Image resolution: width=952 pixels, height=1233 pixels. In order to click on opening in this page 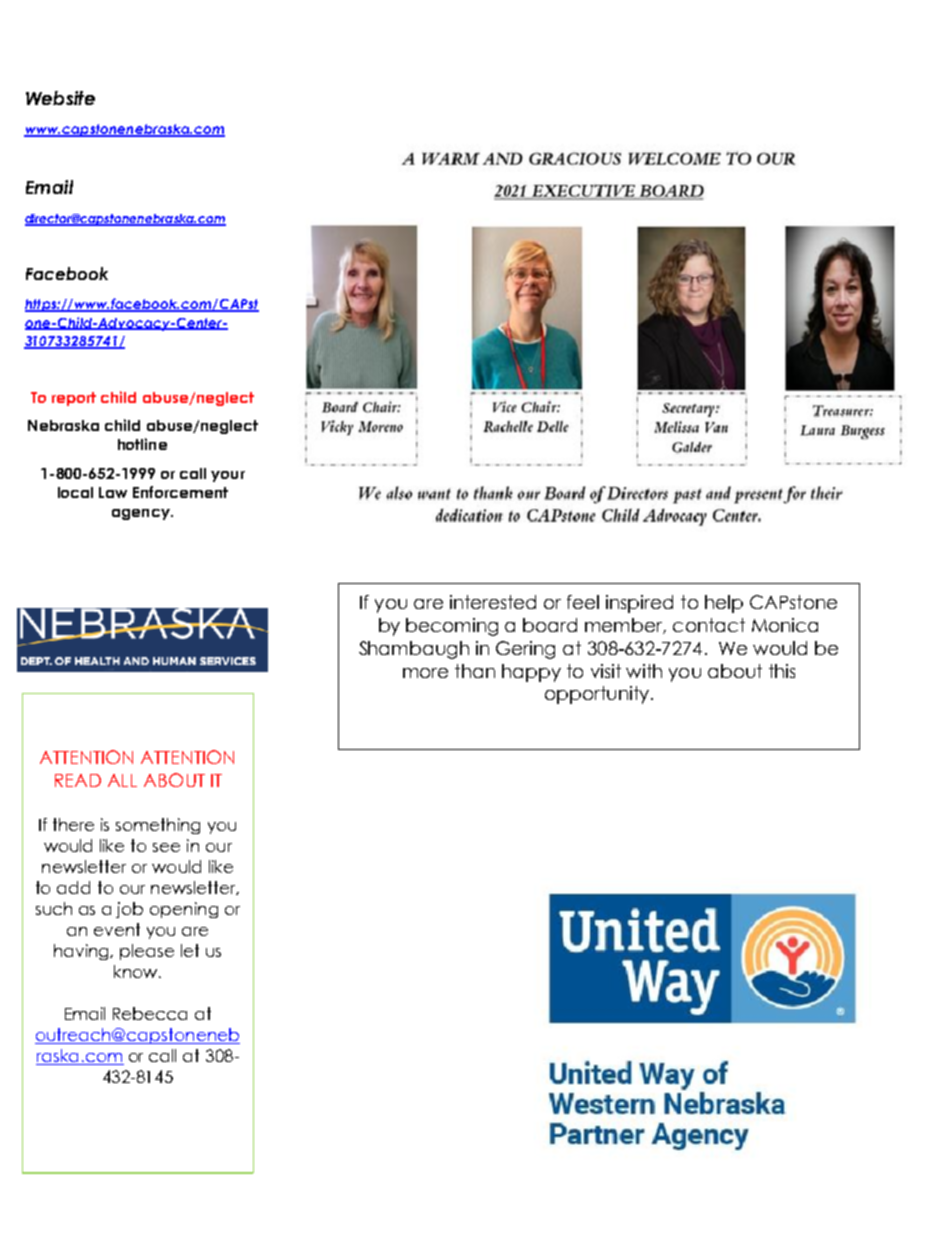, I will do `click(184, 910)`.
